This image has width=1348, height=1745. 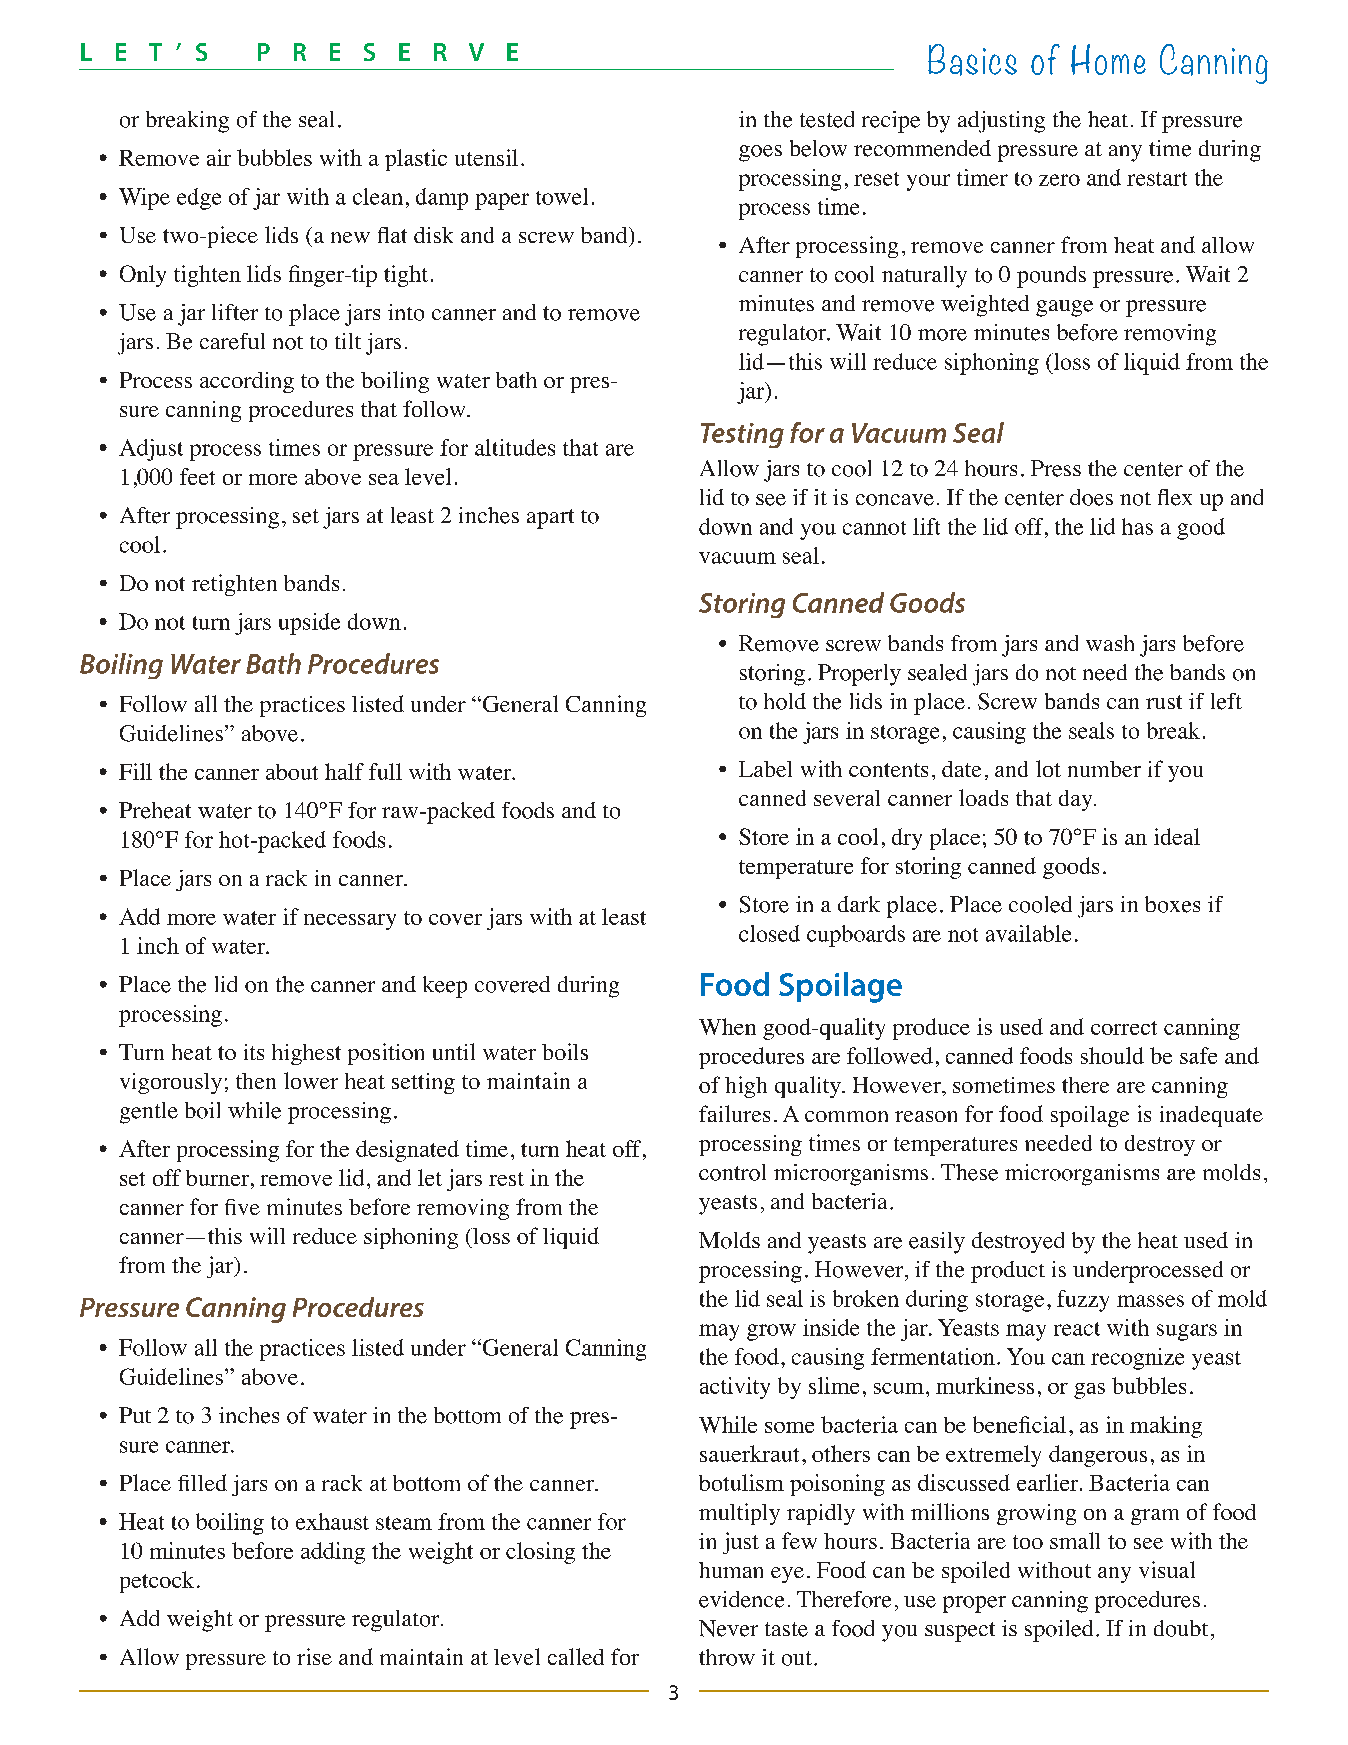 What do you see at coordinates (256, 1081) in the image?
I see `then` at bounding box center [256, 1081].
